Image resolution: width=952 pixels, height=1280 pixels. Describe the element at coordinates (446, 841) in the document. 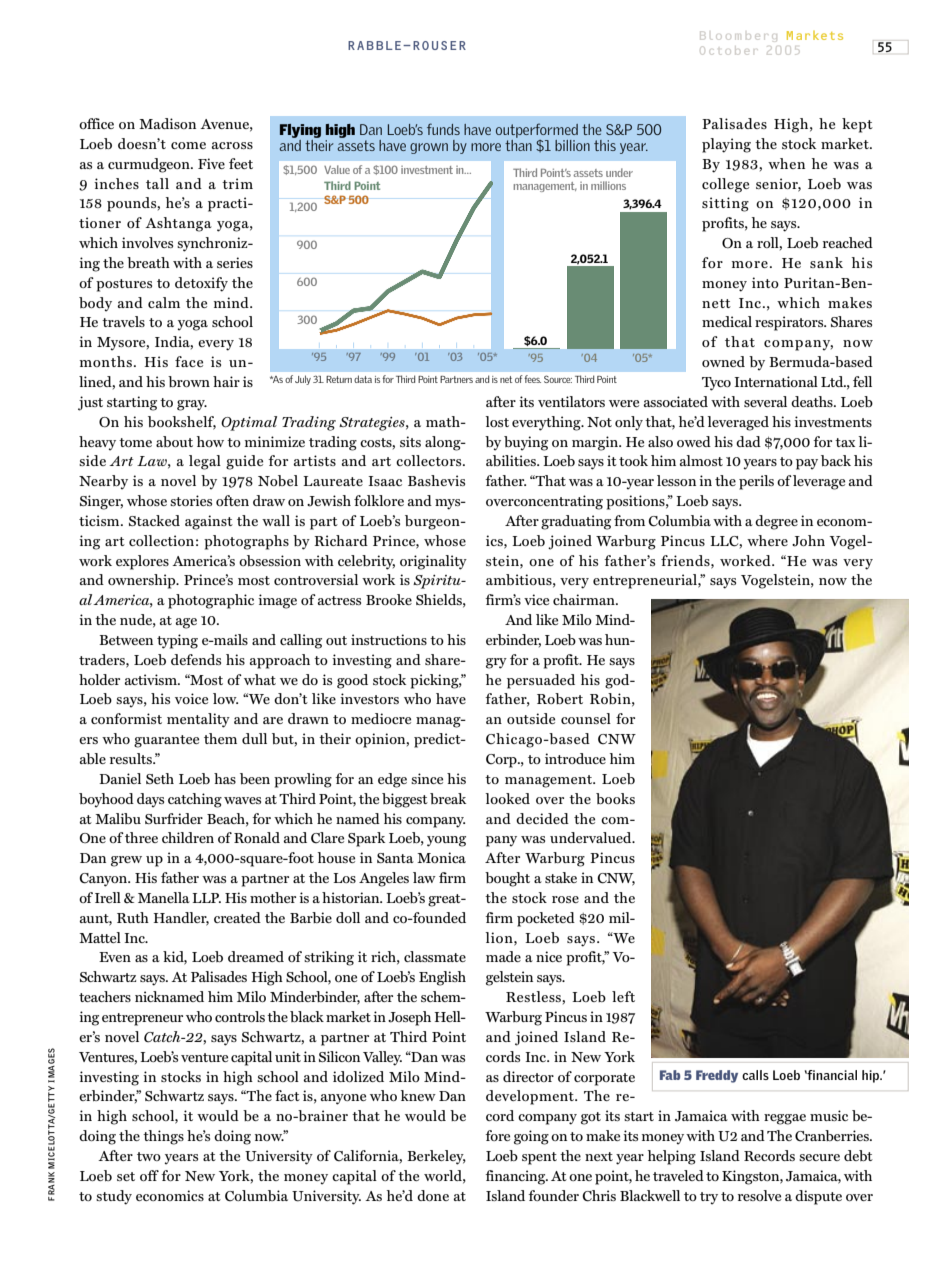

I see `young` at that location.
